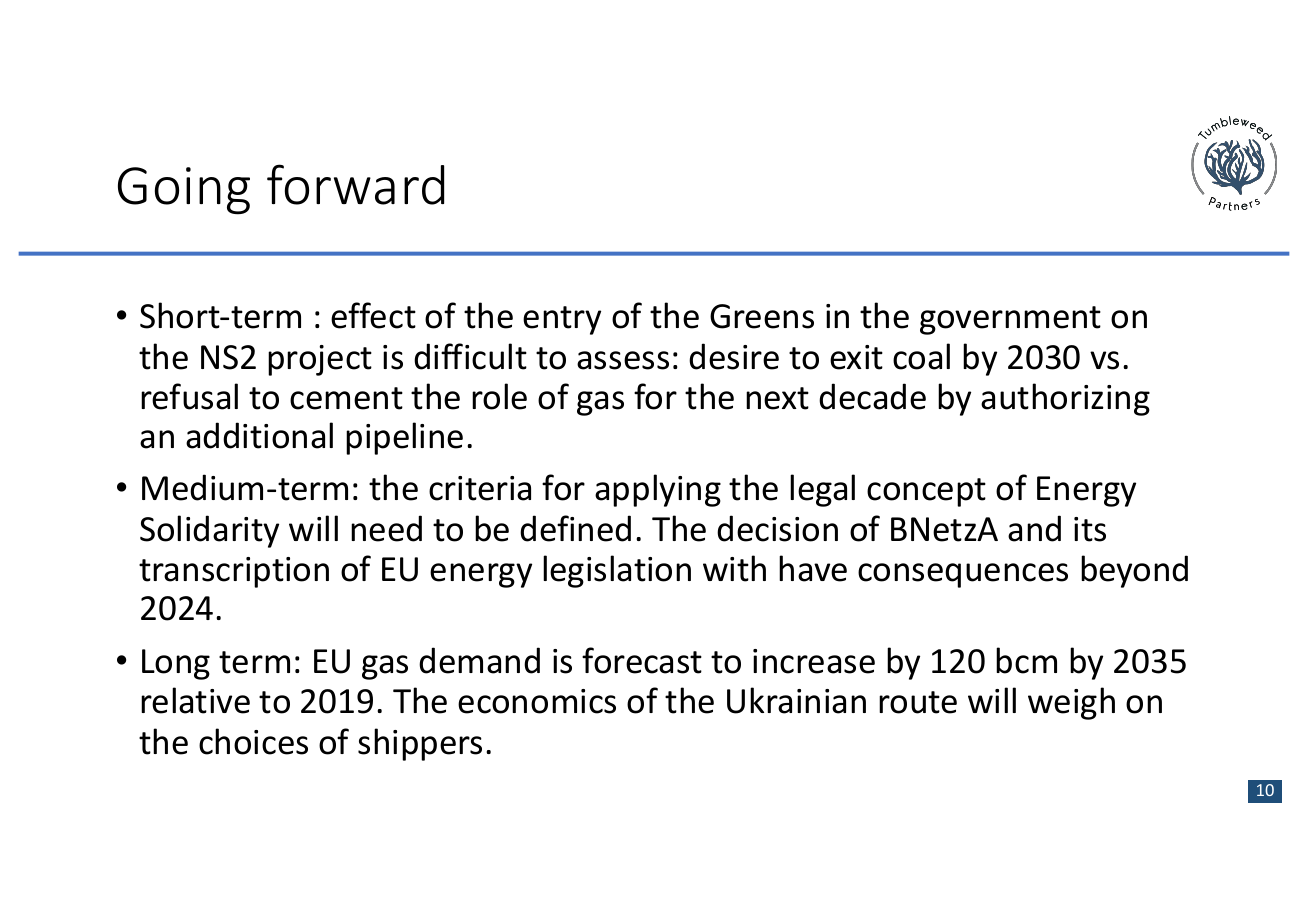  Describe the element at coordinates (1010, 320) in the image. I see `government` at that location.
